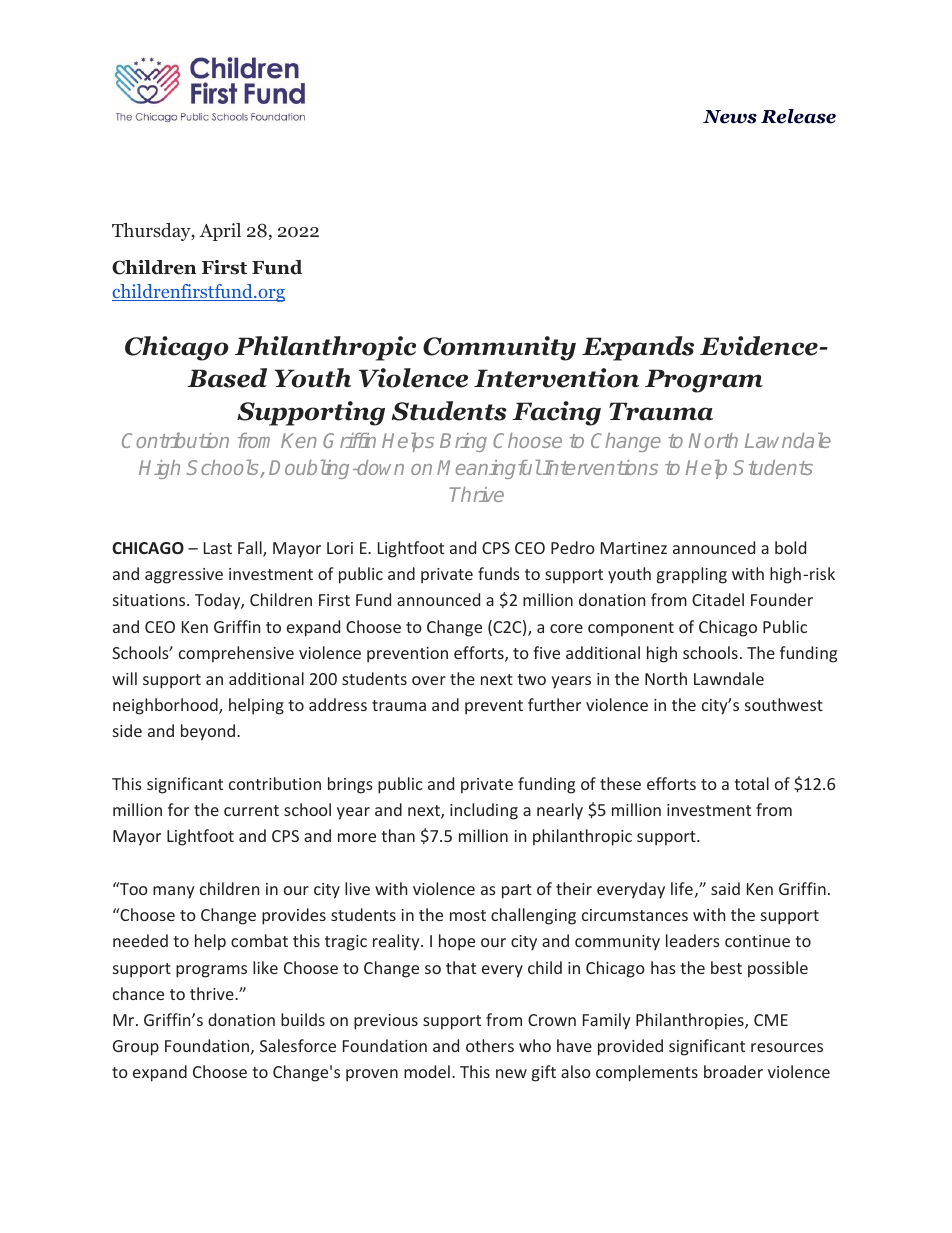 This screenshot has width=952, height=1233. What do you see at coordinates (251, 810) in the screenshot?
I see `current` at bounding box center [251, 810].
